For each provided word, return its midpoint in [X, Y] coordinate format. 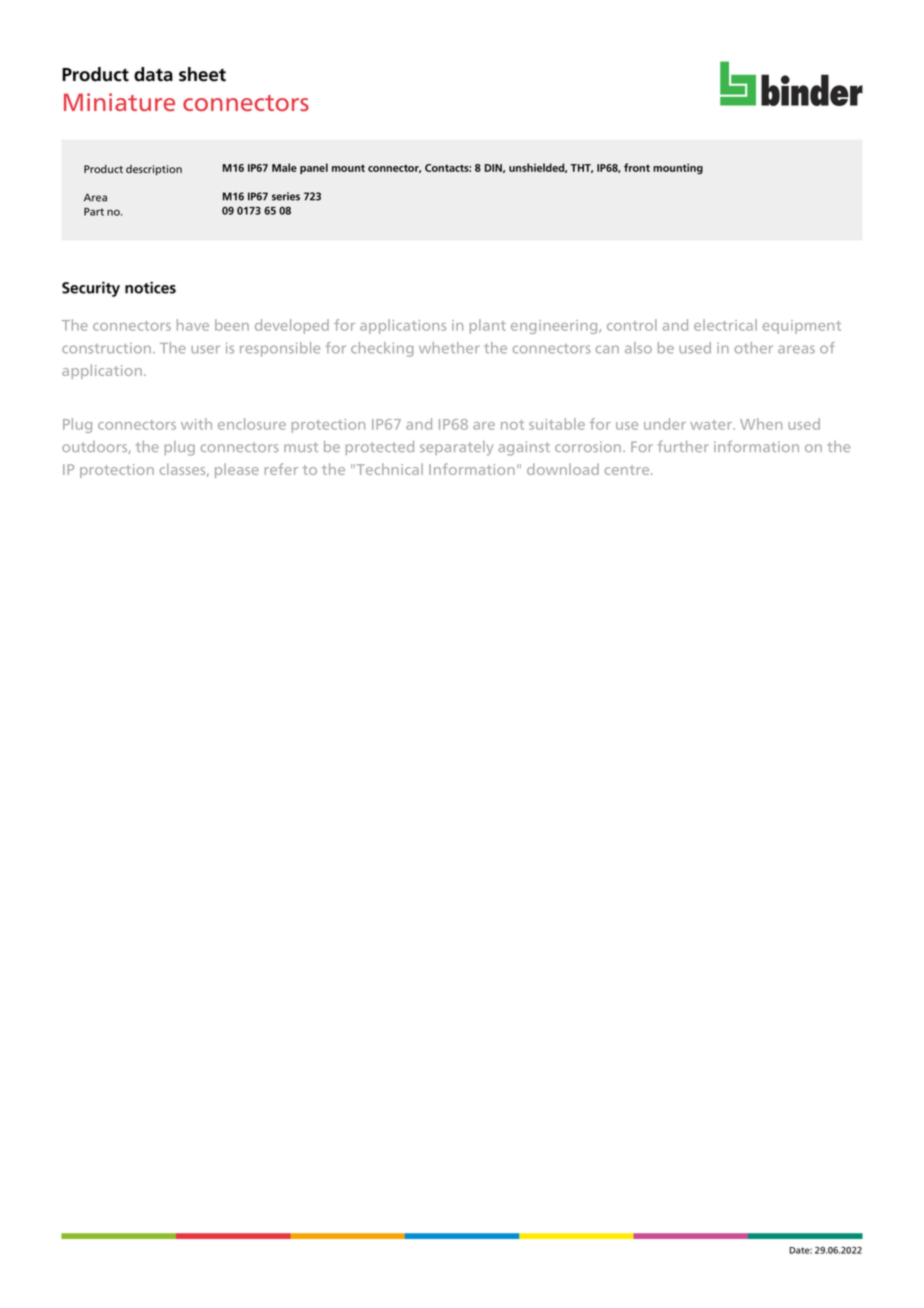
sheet [202, 74]
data [153, 74]
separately [456, 448]
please [237, 470]
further [683, 446]
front [637, 167]
